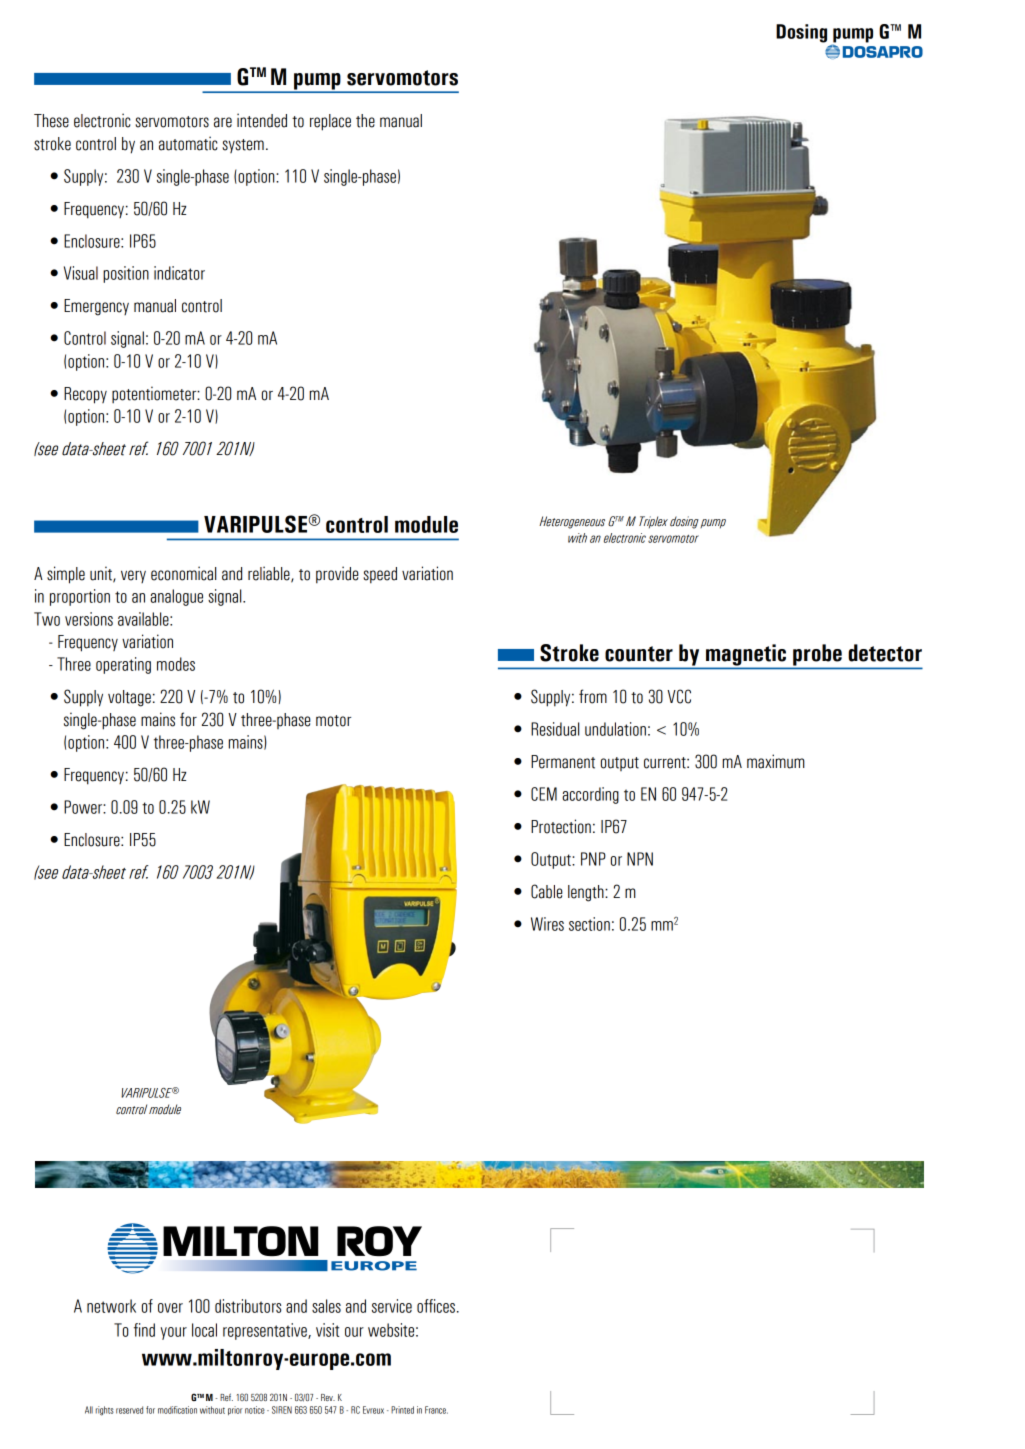  Describe the element at coordinates (129, 698) in the page. I see `voltage` at that location.
